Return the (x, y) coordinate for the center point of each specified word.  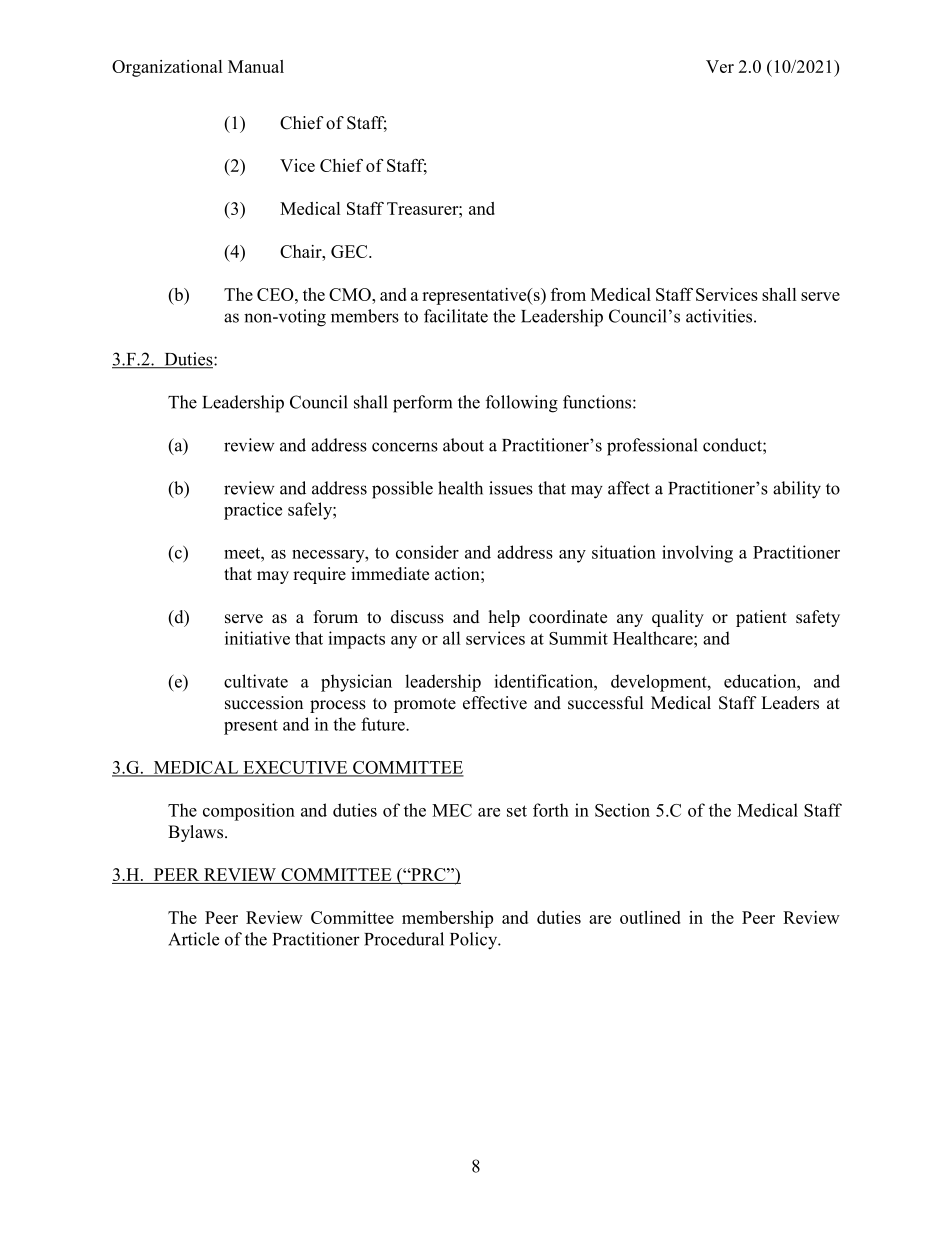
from (568, 294)
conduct (733, 445)
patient (761, 618)
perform (422, 404)
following (522, 404)
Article (193, 939)
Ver (720, 66)
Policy (475, 941)
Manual (256, 66)
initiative (257, 638)
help (504, 618)
